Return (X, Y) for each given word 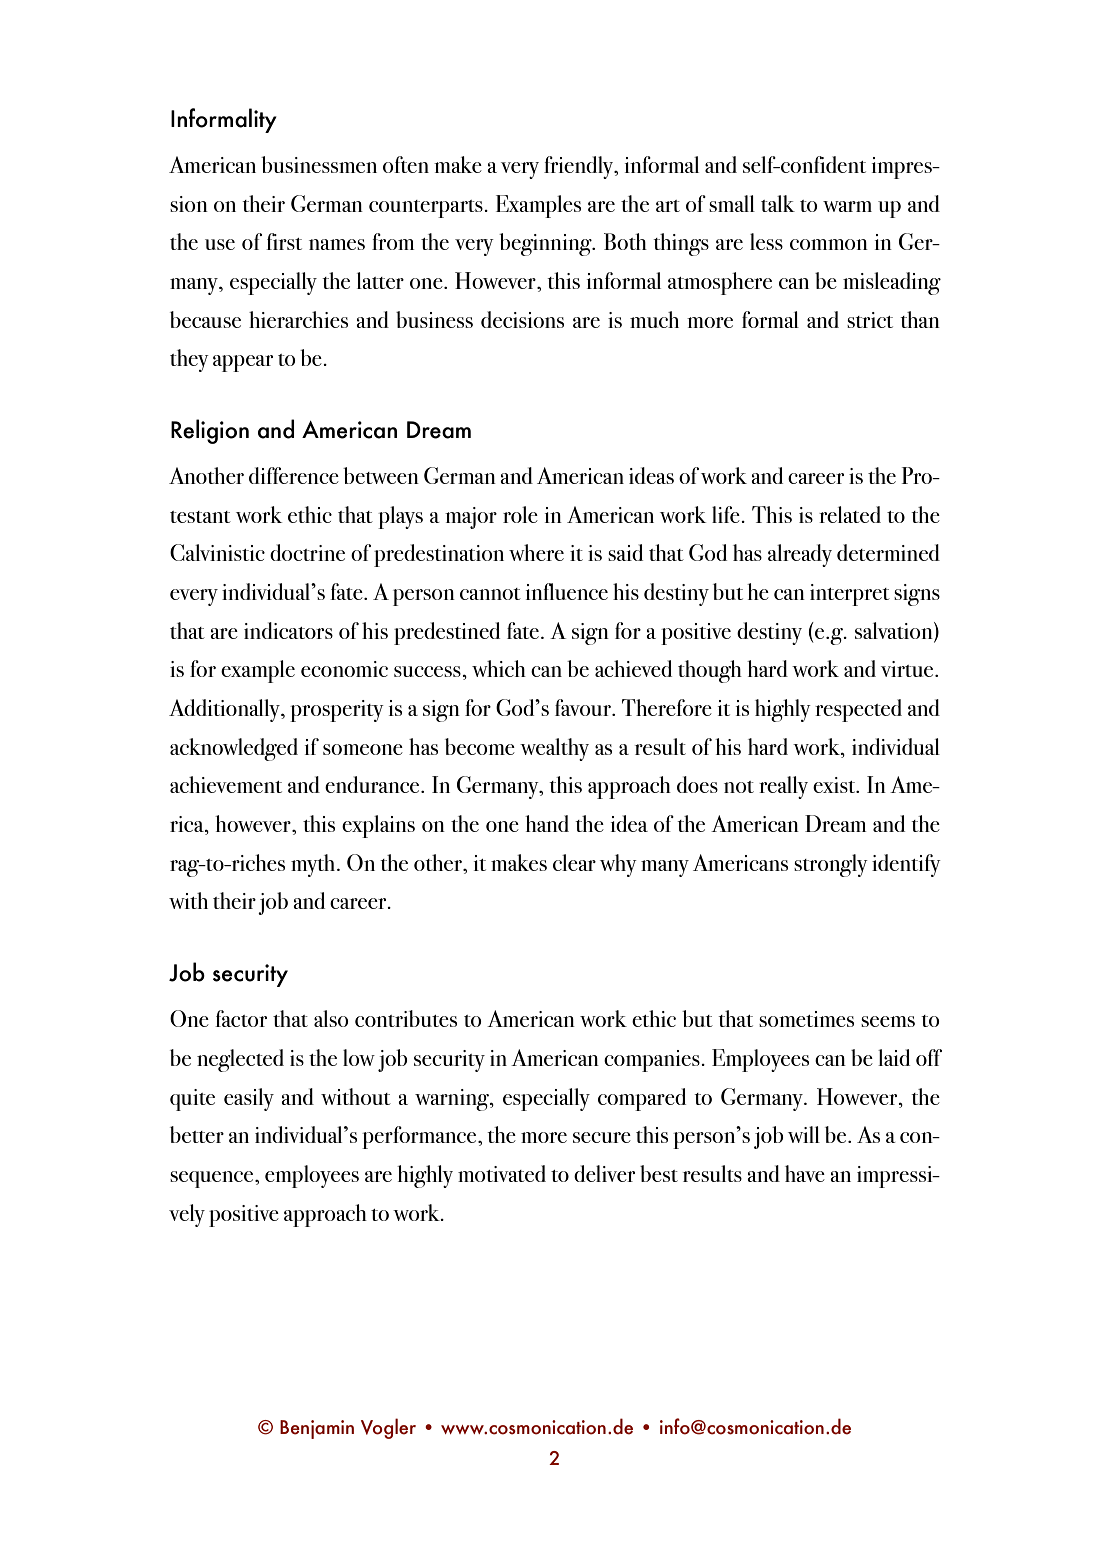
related (850, 514)
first (284, 241)
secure (602, 1137)
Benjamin (317, 1429)
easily (249, 1099)
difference (294, 475)
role (520, 514)
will (804, 1134)
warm (847, 206)
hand (547, 823)
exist (835, 785)
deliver (604, 1173)
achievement (226, 784)
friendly (580, 167)
